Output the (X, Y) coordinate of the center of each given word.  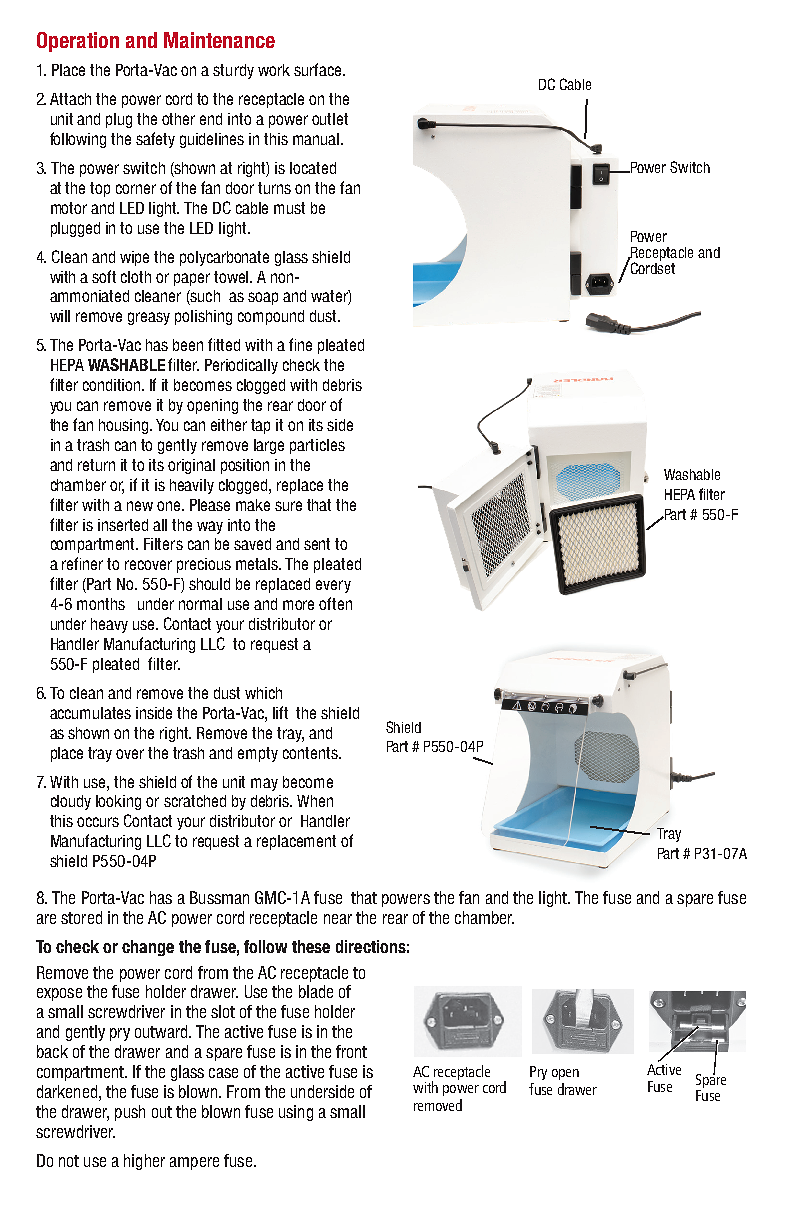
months (101, 604)
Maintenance (219, 40)
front (351, 1051)
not (69, 1161)
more (298, 605)
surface (319, 69)
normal (200, 604)
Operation (78, 42)
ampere (194, 1163)
